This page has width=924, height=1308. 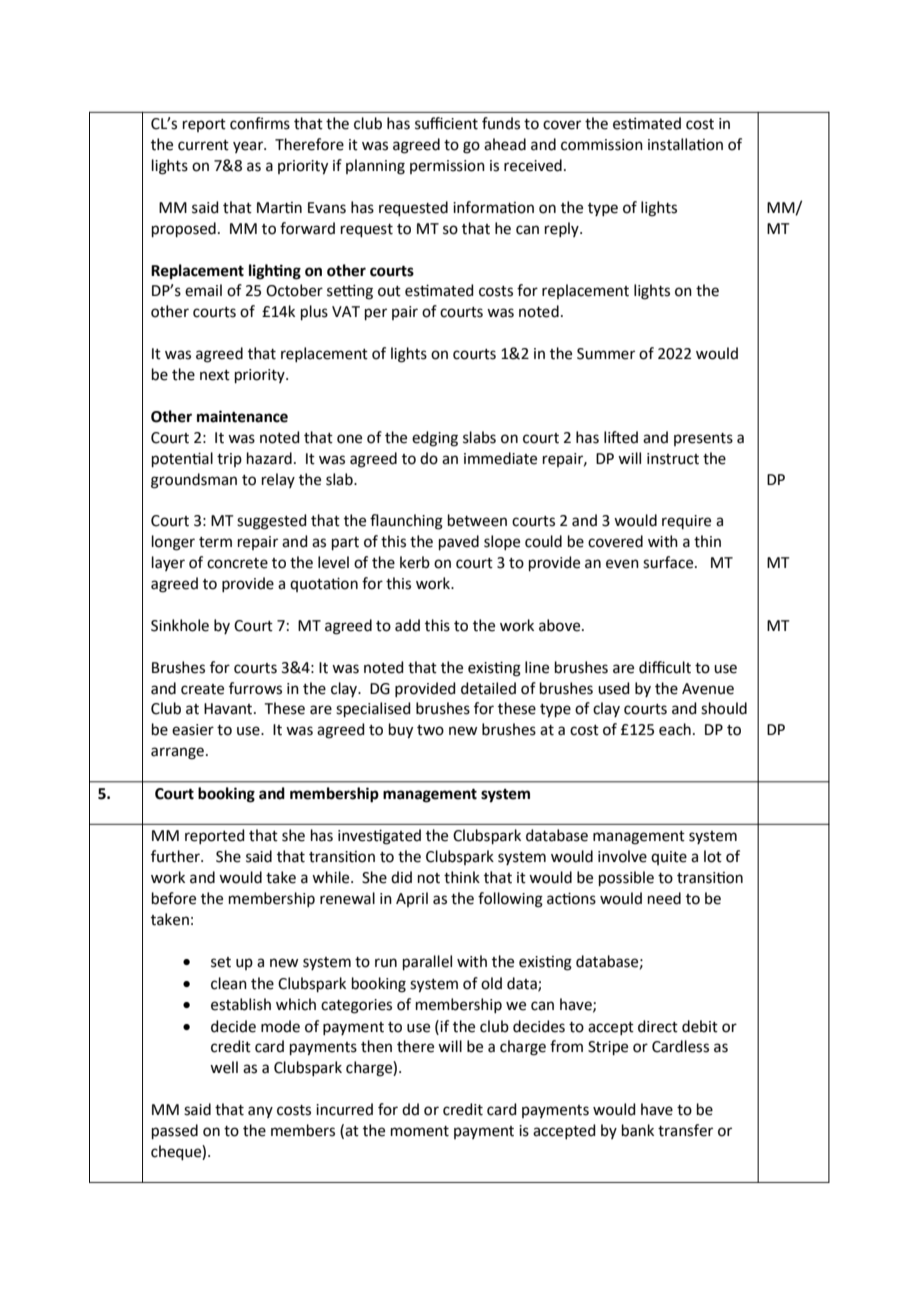 What do you see at coordinates (249, 147) in the page?
I see `year` at bounding box center [249, 147].
